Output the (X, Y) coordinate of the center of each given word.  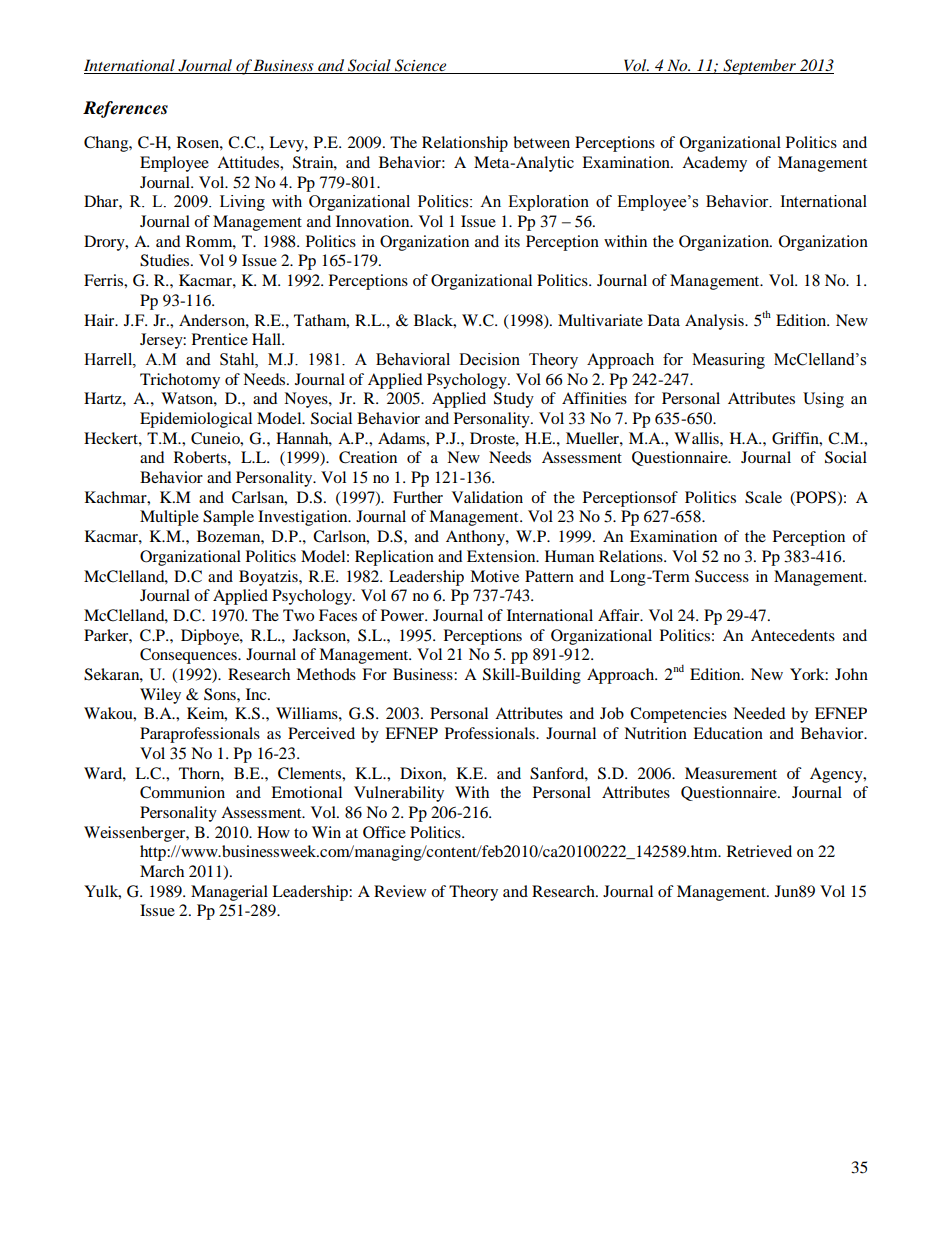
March (162, 871)
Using (823, 400)
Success (722, 576)
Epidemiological (196, 420)
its (512, 241)
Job (612, 713)
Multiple (169, 518)
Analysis (715, 322)
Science (421, 66)
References (125, 109)
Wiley (160, 696)
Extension (502, 556)
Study (514, 400)
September (760, 67)
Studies (166, 260)
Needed (759, 713)
